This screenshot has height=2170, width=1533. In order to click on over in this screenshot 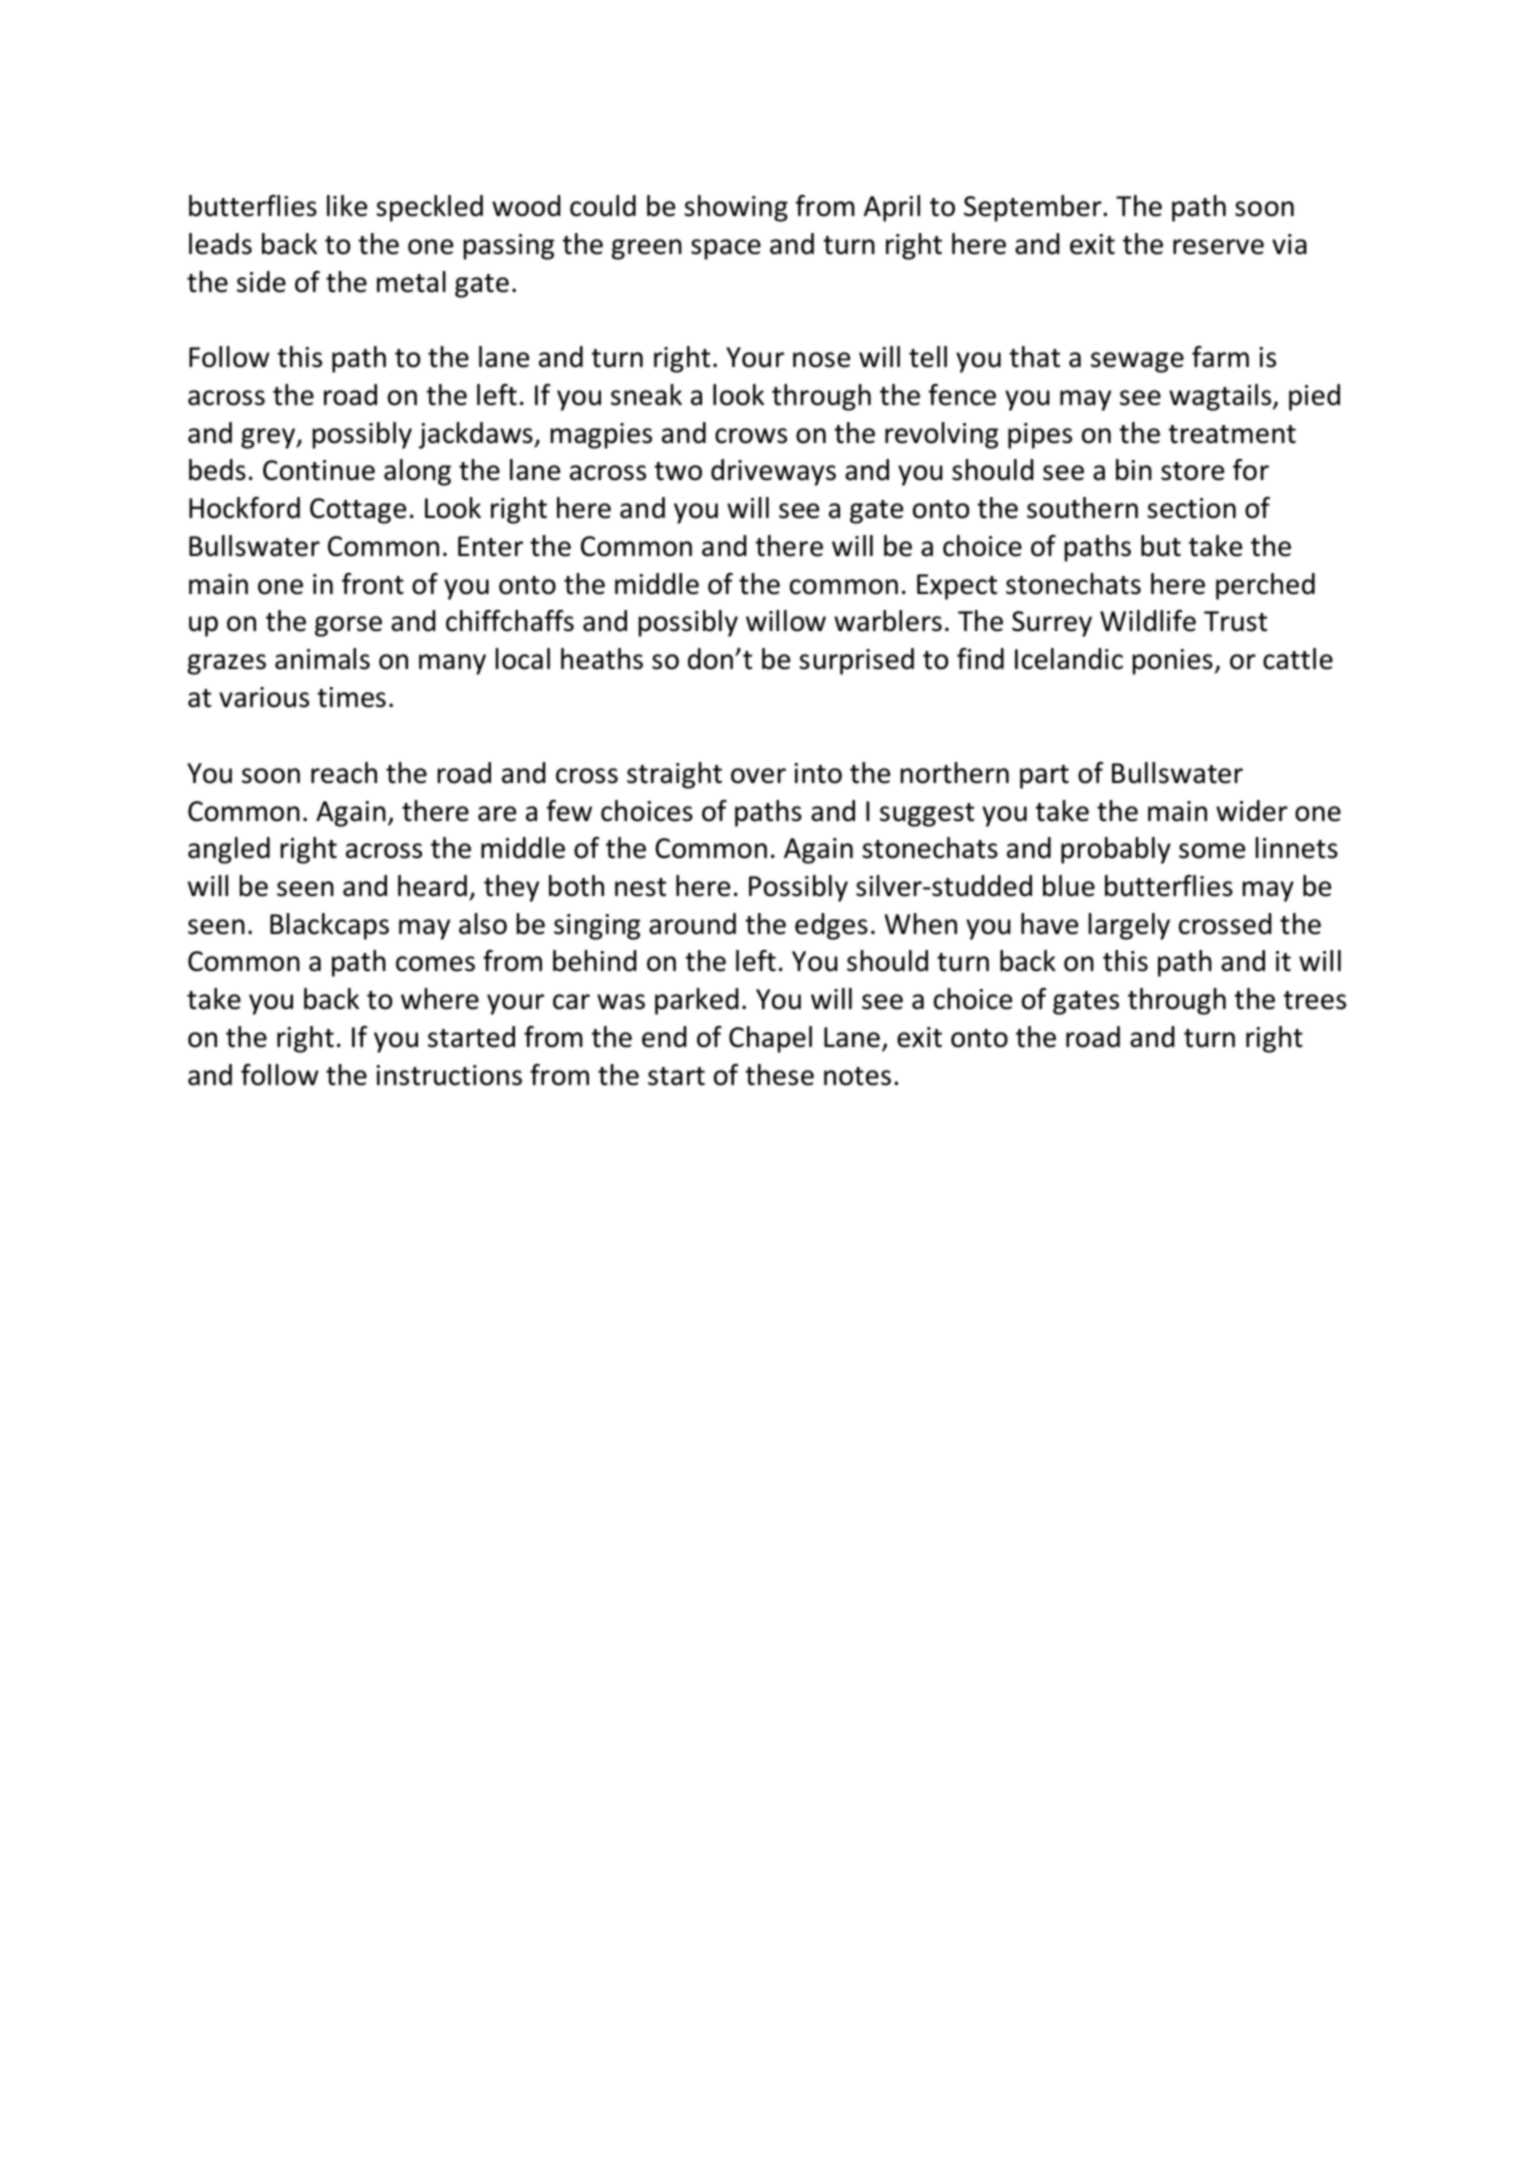, I will do `click(758, 776)`.
